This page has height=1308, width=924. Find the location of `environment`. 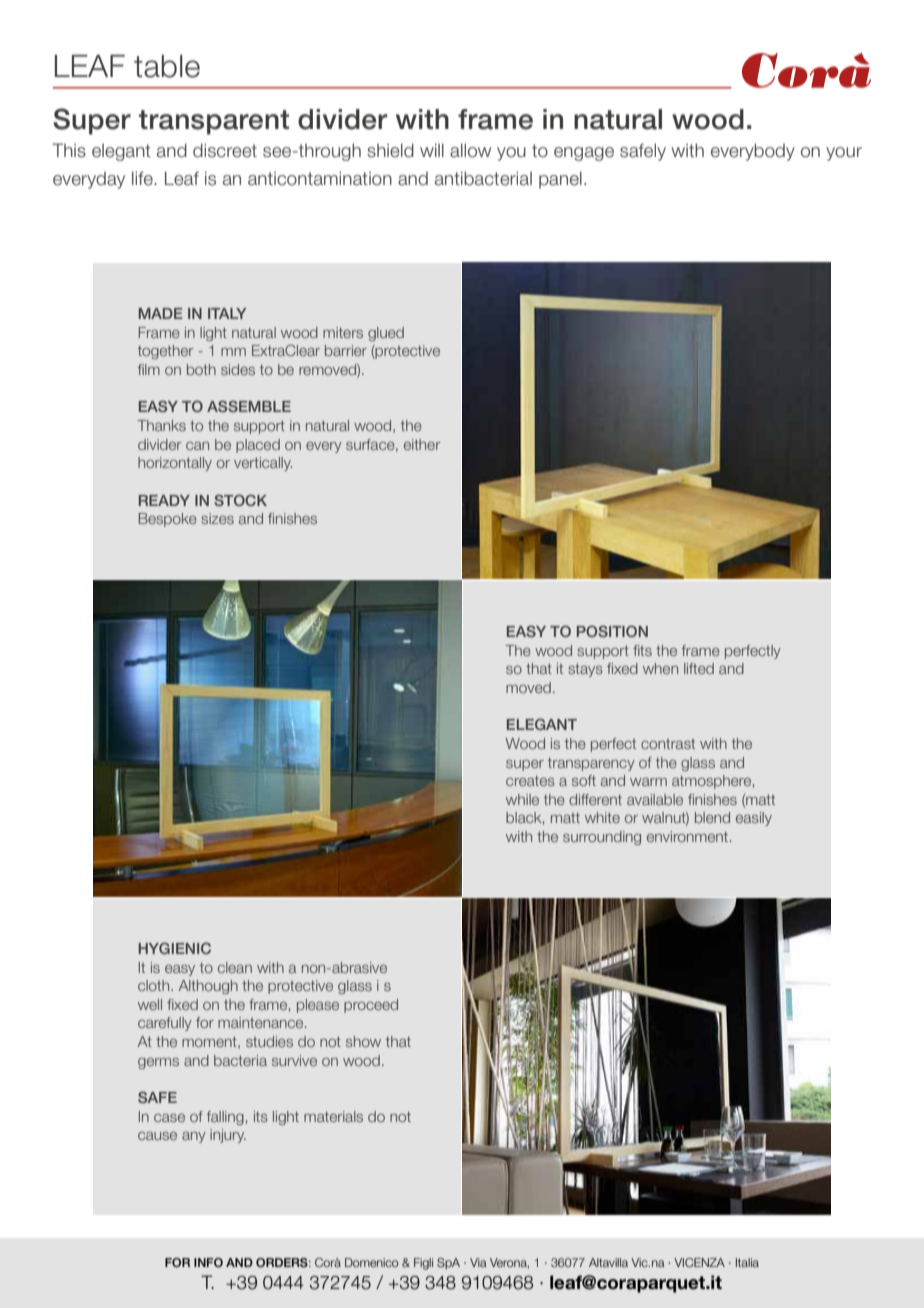

environment is located at coordinates (689, 836).
